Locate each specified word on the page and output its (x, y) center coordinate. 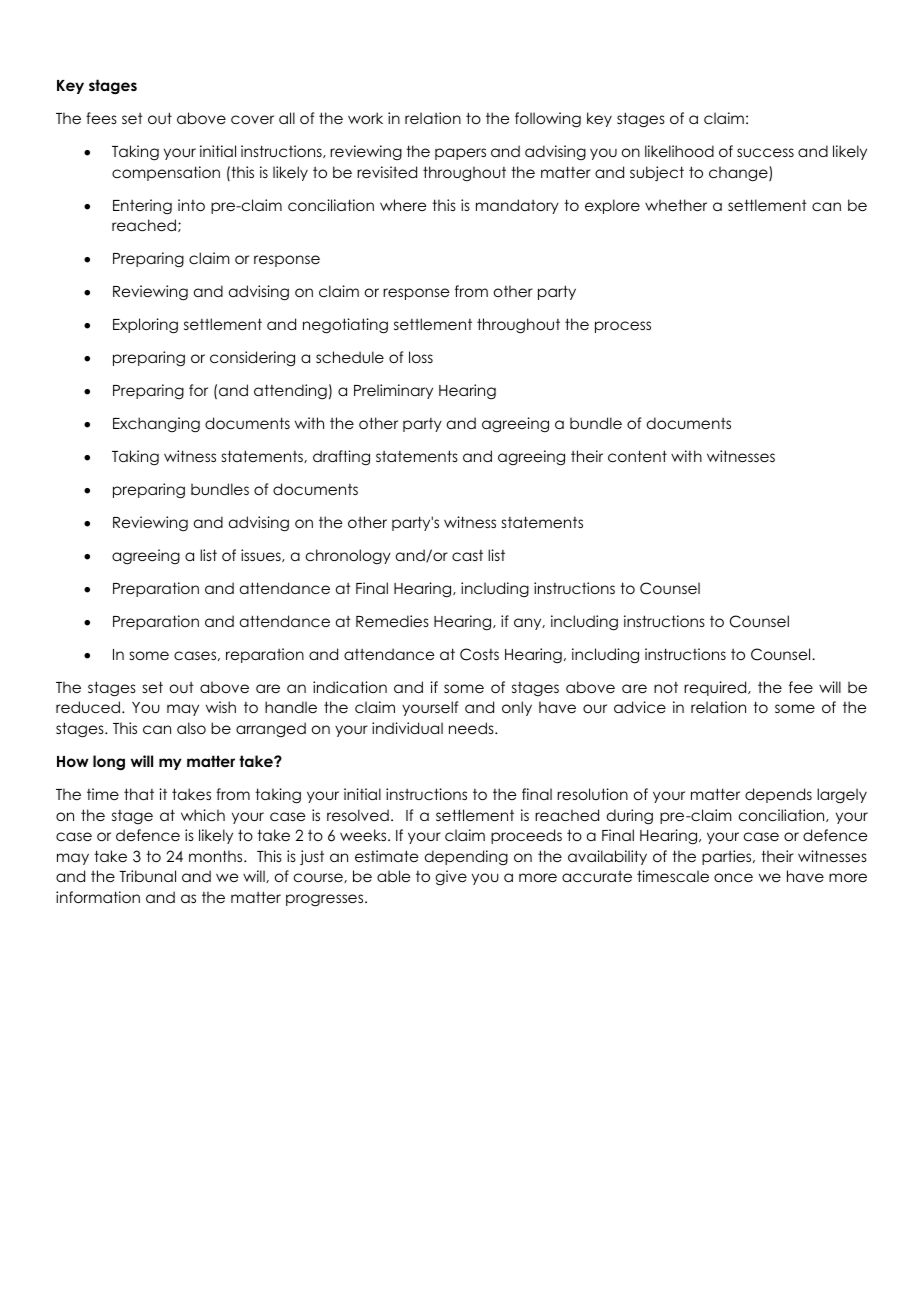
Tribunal (147, 876)
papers (460, 154)
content (637, 456)
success (765, 152)
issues (262, 555)
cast (467, 555)
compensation (166, 173)
